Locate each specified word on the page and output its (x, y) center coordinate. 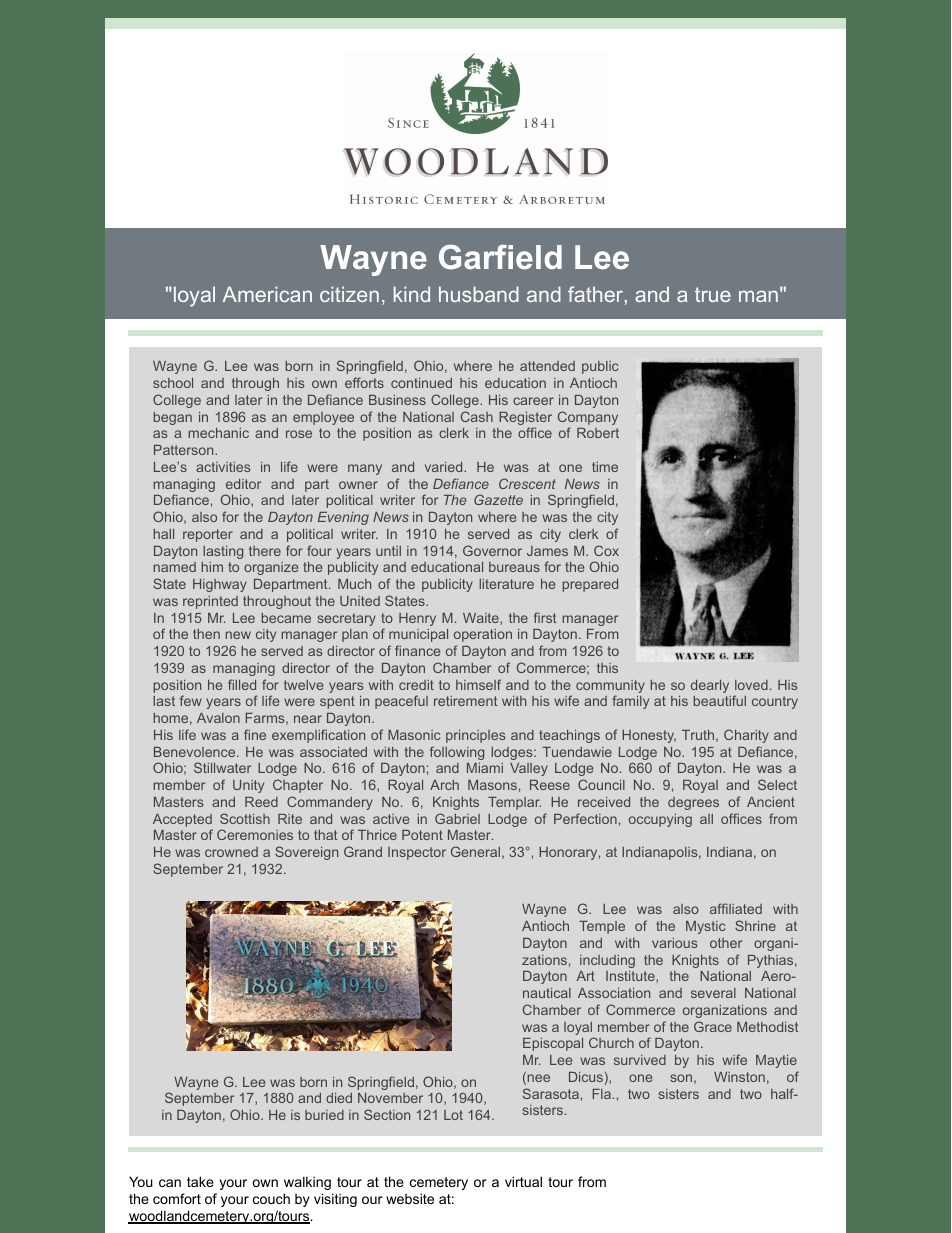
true (713, 294)
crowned (231, 852)
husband (479, 294)
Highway (220, 585)
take (200, 1181)
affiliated (736, 908)
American (267, 294)
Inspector (417, 853)
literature (506, 584)
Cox (606, 550)
